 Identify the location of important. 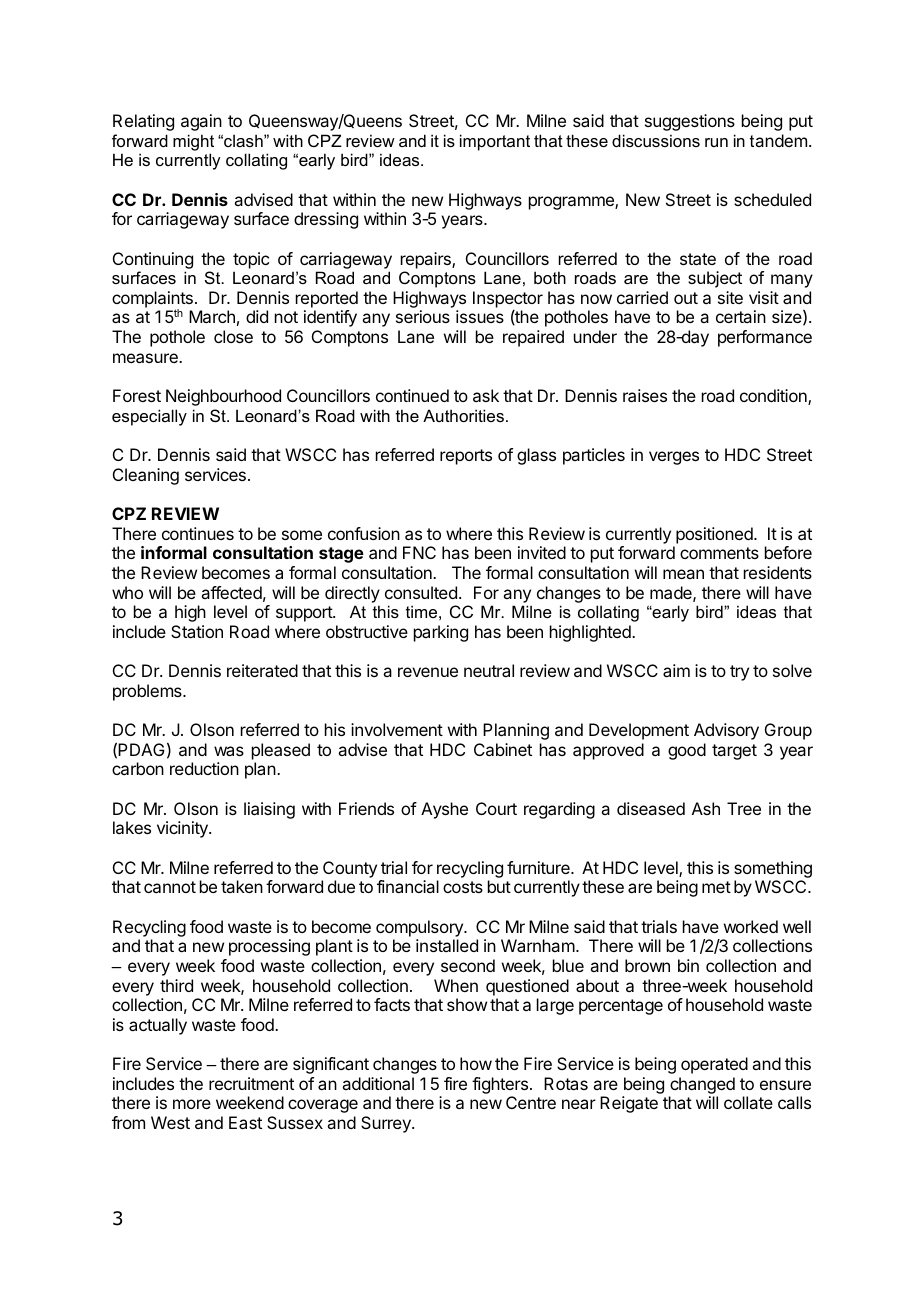
(495, 142).
